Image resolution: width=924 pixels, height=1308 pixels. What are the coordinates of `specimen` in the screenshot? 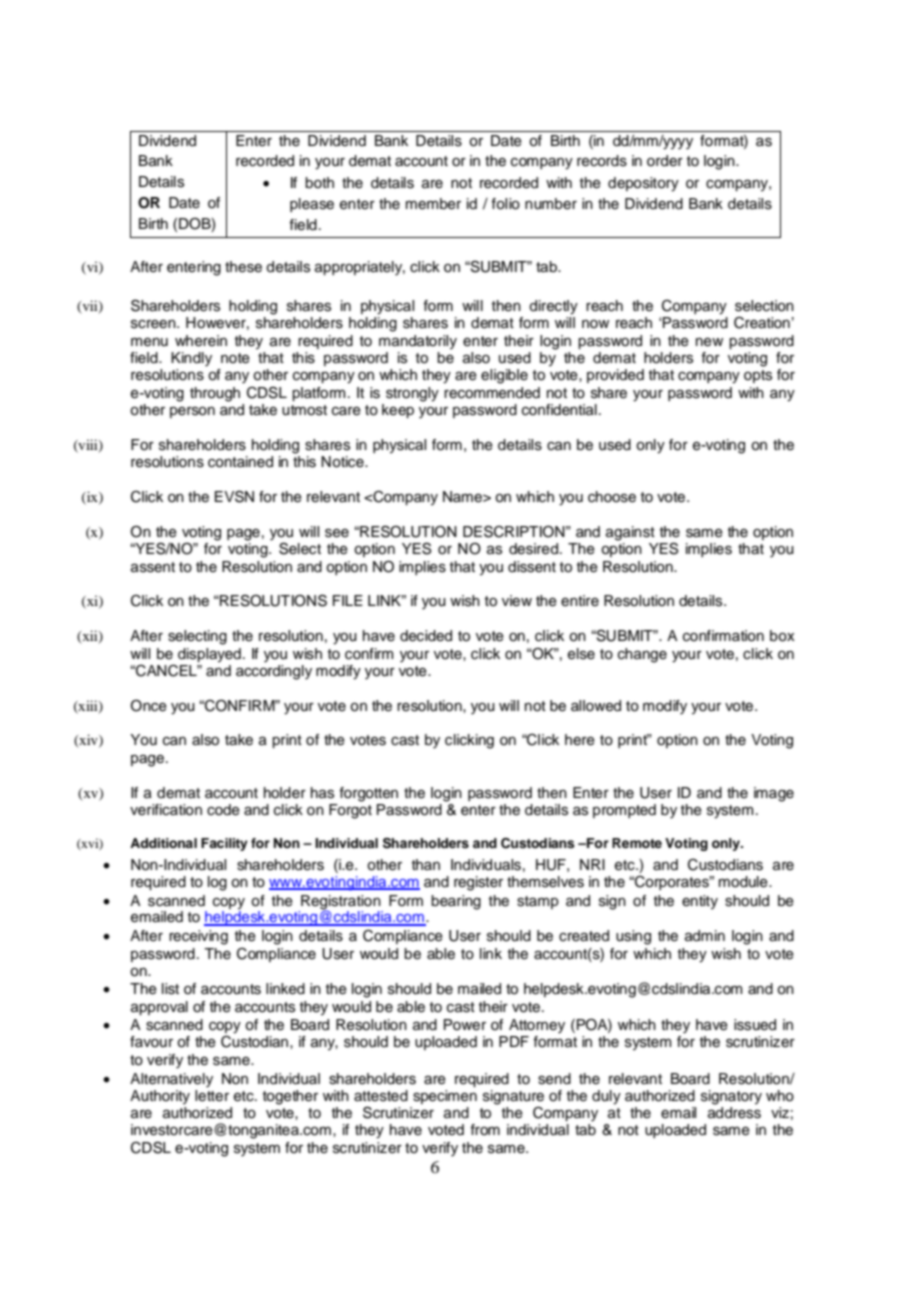 It's located at (445, 1097).
